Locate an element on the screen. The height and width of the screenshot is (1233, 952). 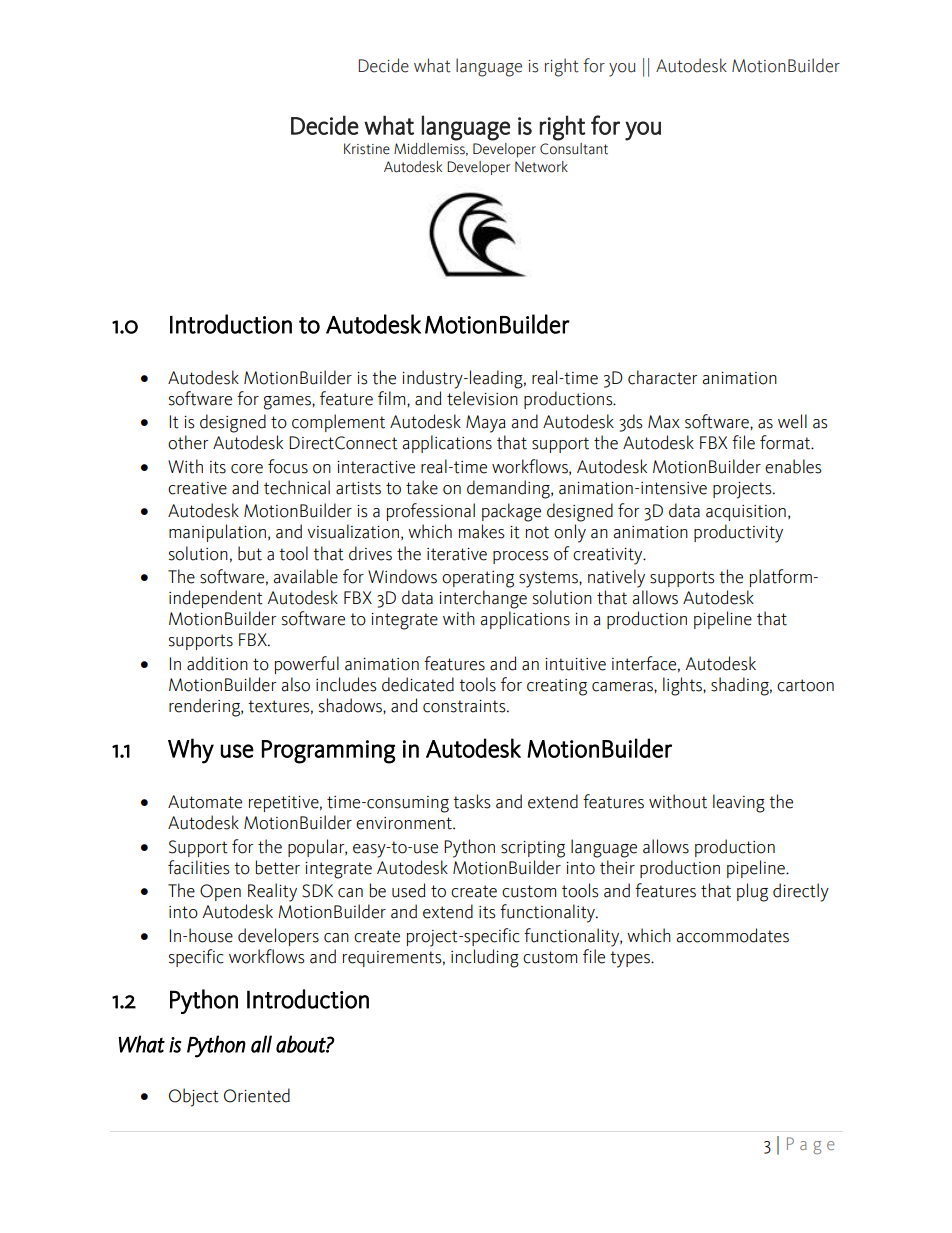
leaving is located at coordinates (739, 803).
